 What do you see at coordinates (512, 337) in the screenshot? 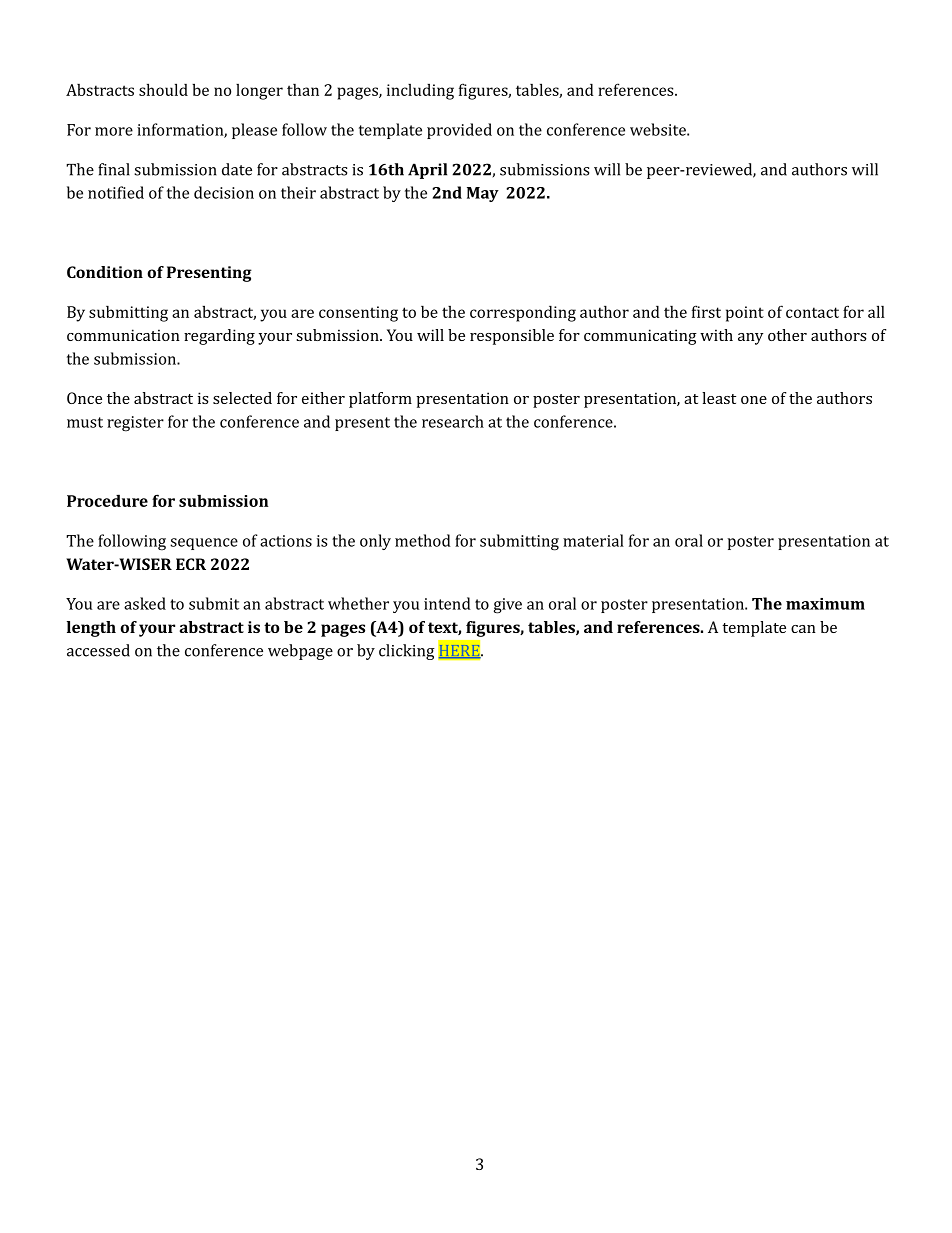
I see `responsible` at bounding box center [512, 337].
